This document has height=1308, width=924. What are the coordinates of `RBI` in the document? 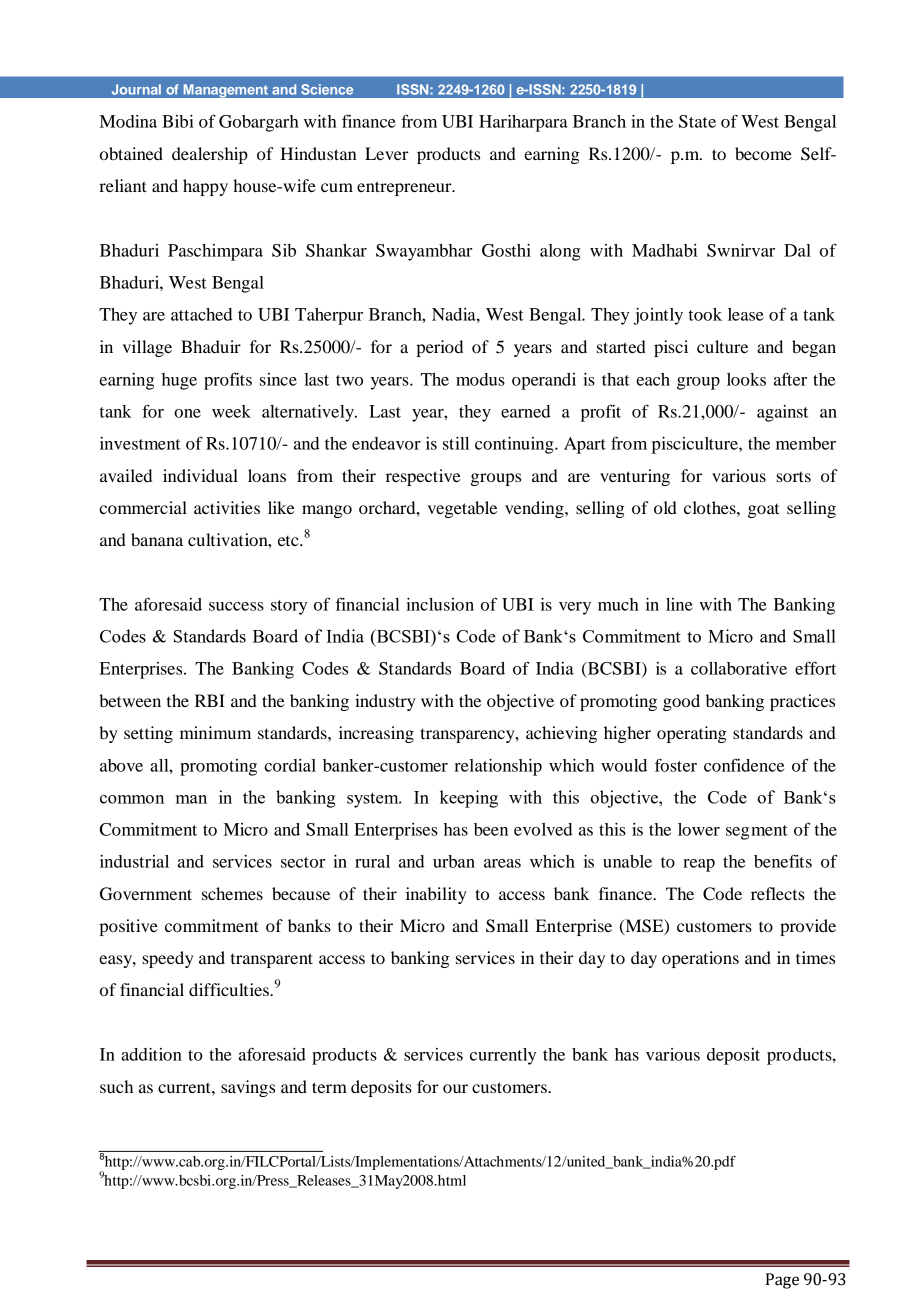 It's located at (210, 700).
